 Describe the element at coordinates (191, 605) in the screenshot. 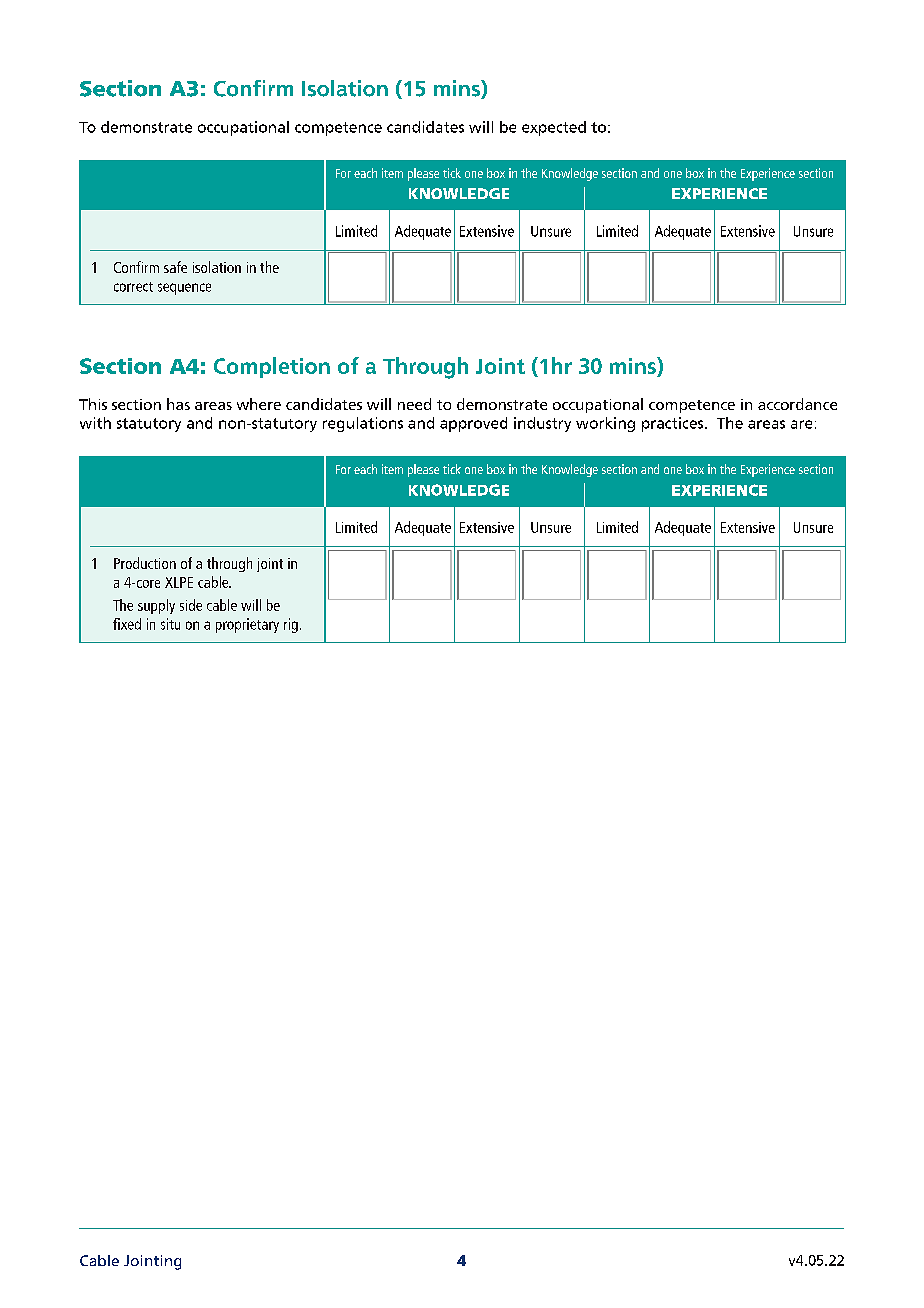

I see `side` at that location.
